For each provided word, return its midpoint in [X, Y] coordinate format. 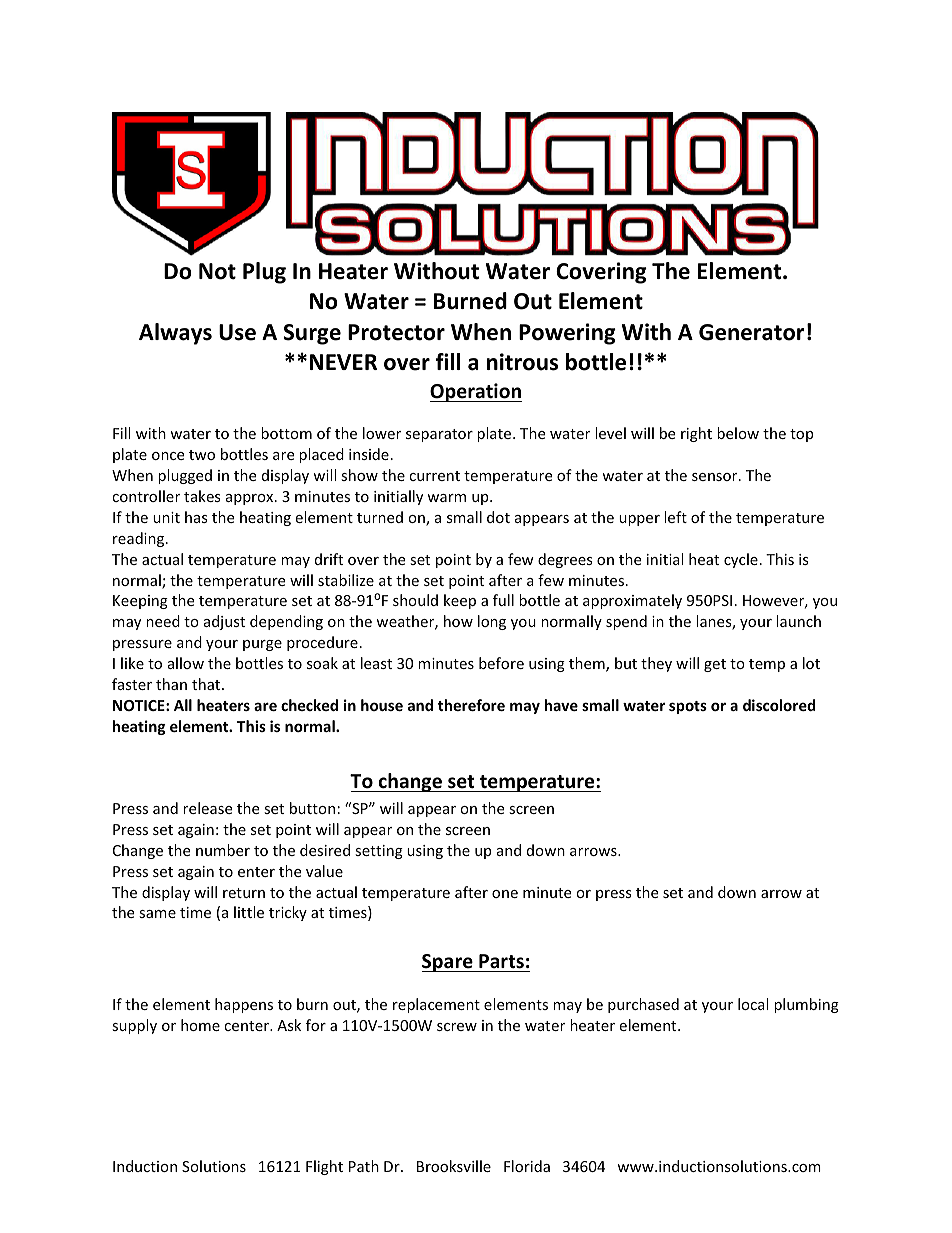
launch [798, 621]
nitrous [522, 362]
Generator [752, 332]
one [505, 894]
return [244, 893]
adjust [224, 622]
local [753, 1004]
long [492, 622]
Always [175, 334]
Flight [324, 1167]
